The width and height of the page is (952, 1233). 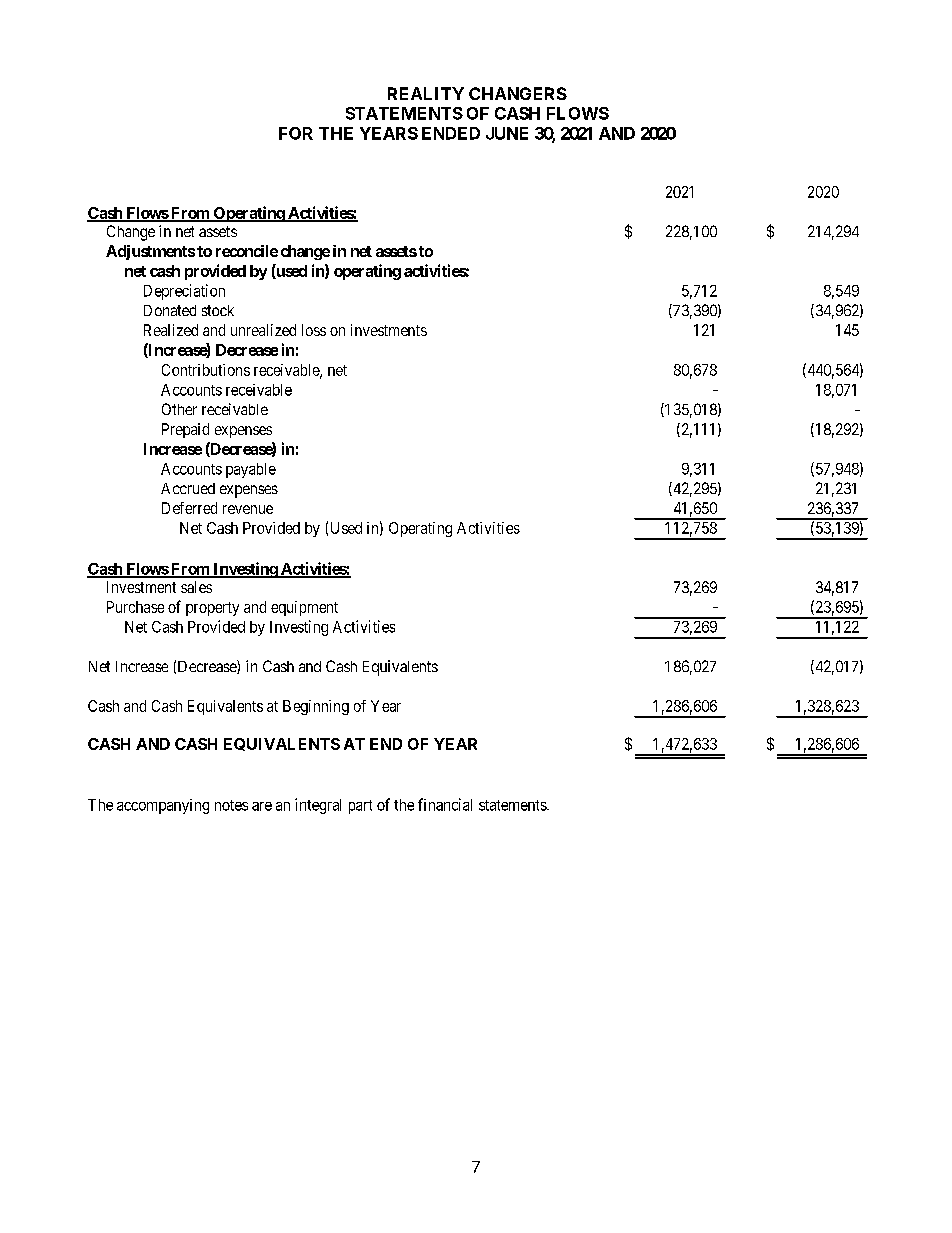 What do you see at coordinates (251, 470) in the page?
I see `payable` at bounding box center [251, 470].
